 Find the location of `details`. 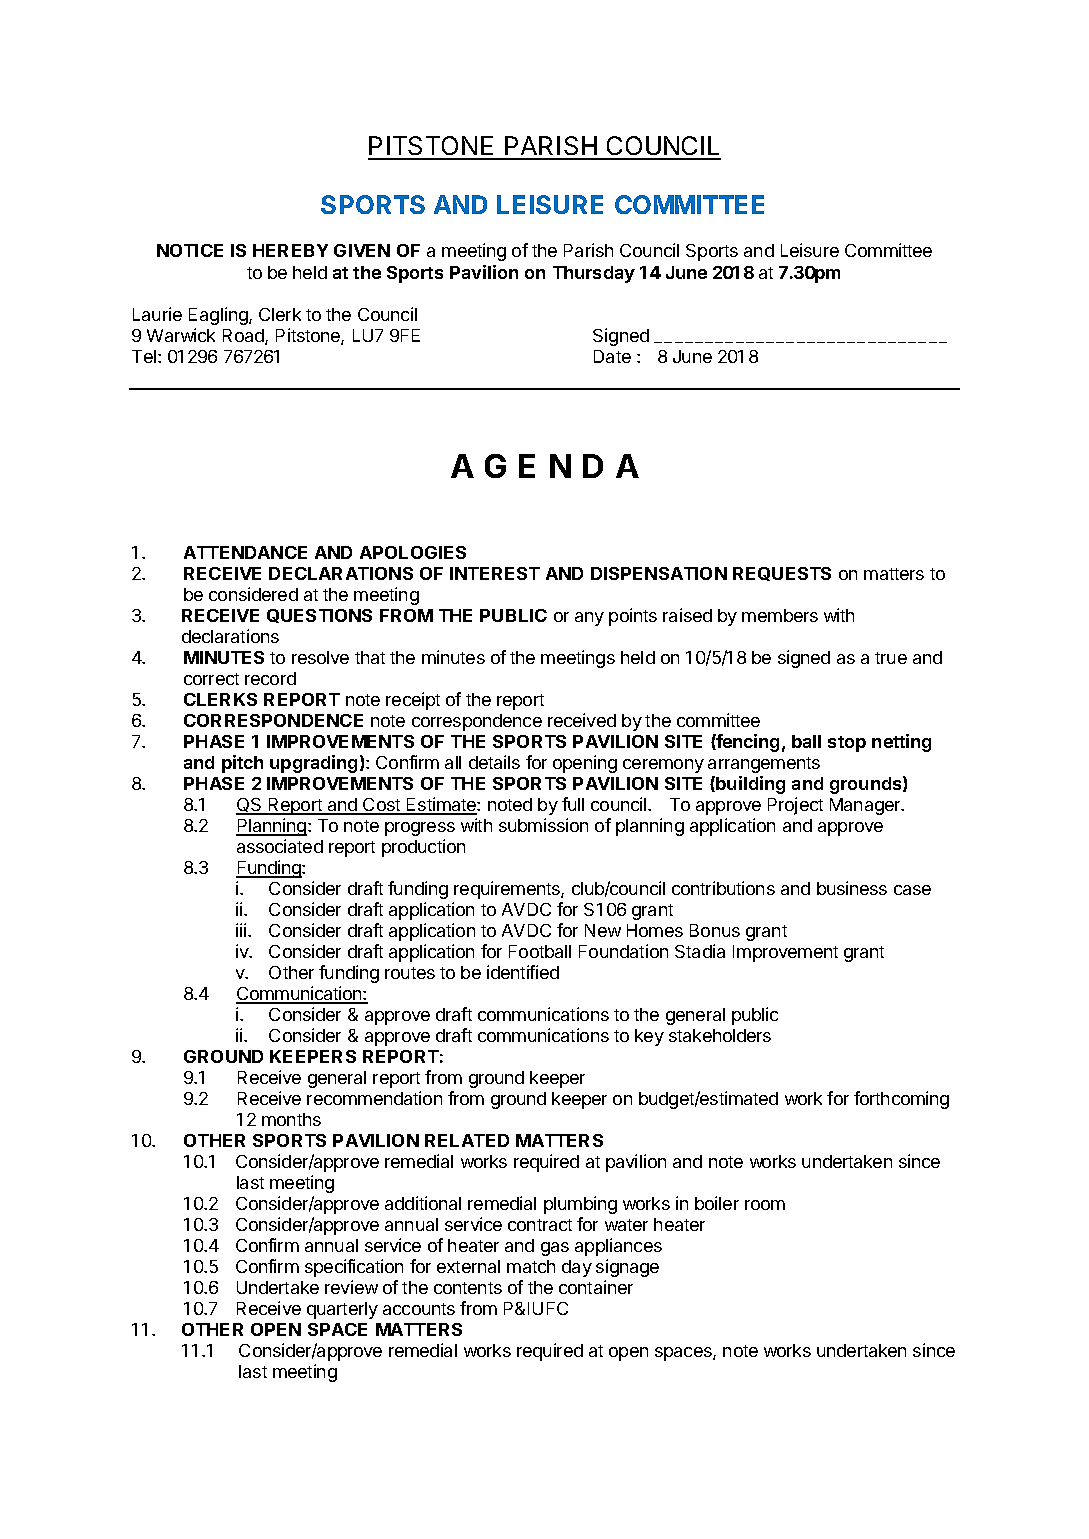

details is located at coordinates (494, 762).
